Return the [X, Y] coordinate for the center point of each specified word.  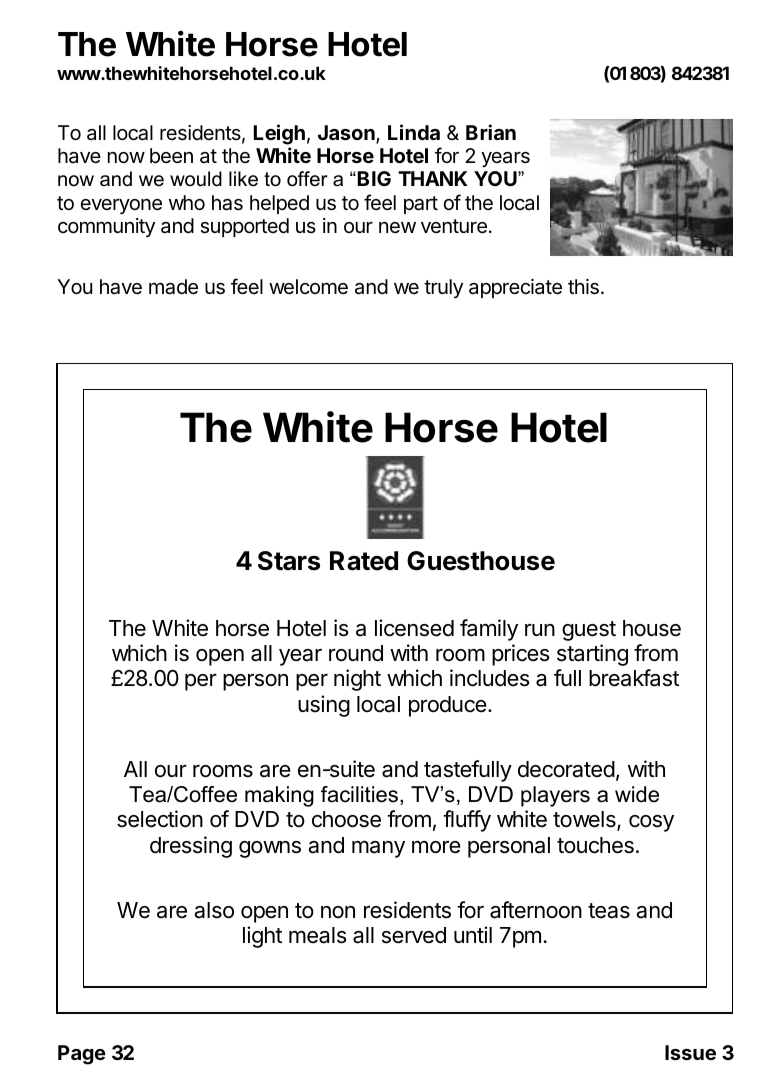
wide [637, 794]
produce [448, 706]
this [583, 287]
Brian [491, 132]
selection [160, 819]
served [414, 935]
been [171, 156]
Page [82, 1055]
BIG [374, 178]
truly [443, 288]
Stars [289, 561]
